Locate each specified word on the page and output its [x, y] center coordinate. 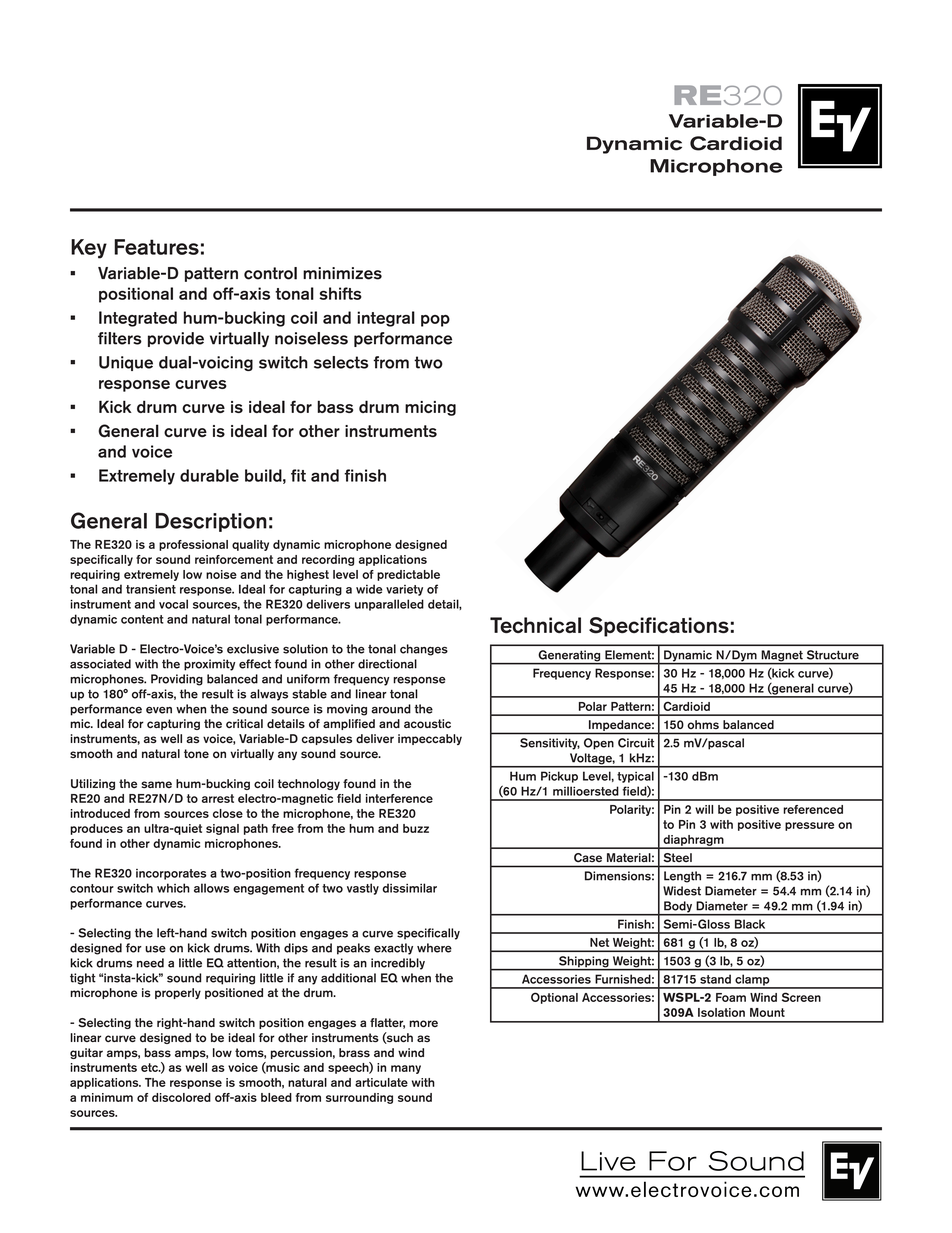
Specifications [659, 627]
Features [156, 247]
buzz [416, 828]
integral [386, 319]
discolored [181, 1097]
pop [435, 321]
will [704, 809]
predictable [408, 575]
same [156, 785]
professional [193, 545]
